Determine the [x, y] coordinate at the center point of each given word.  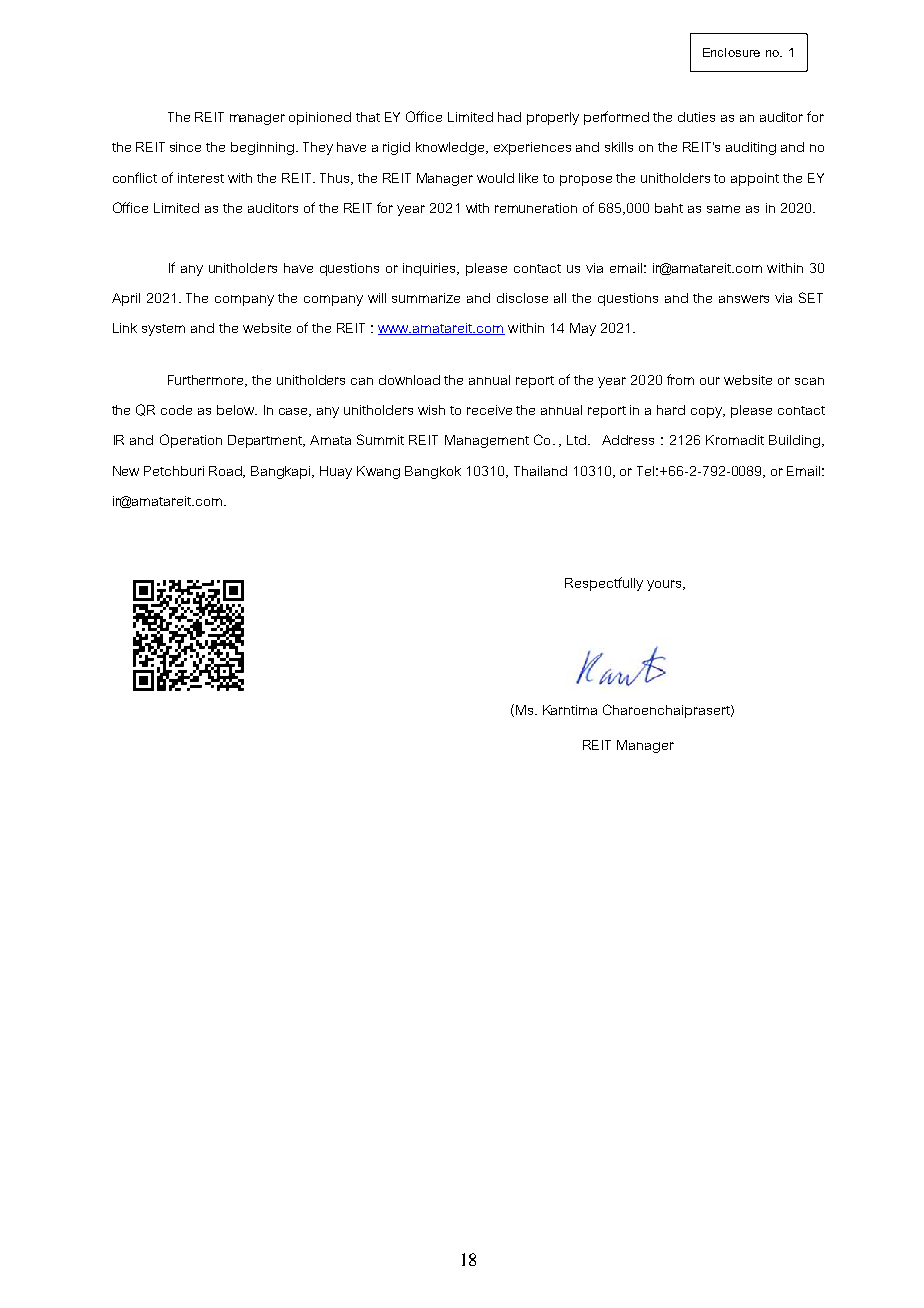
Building [794, 441]
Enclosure [731, 52]
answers [744, 299]
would [495, 178]
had [509, 117]
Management [487, 441]
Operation [191, 441]
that [368, 117]
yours [665, 585]
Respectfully [604, 584]
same [723, 209]
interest [201, 178]
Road [227, 472]
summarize [426, 298]
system [163, 330]
